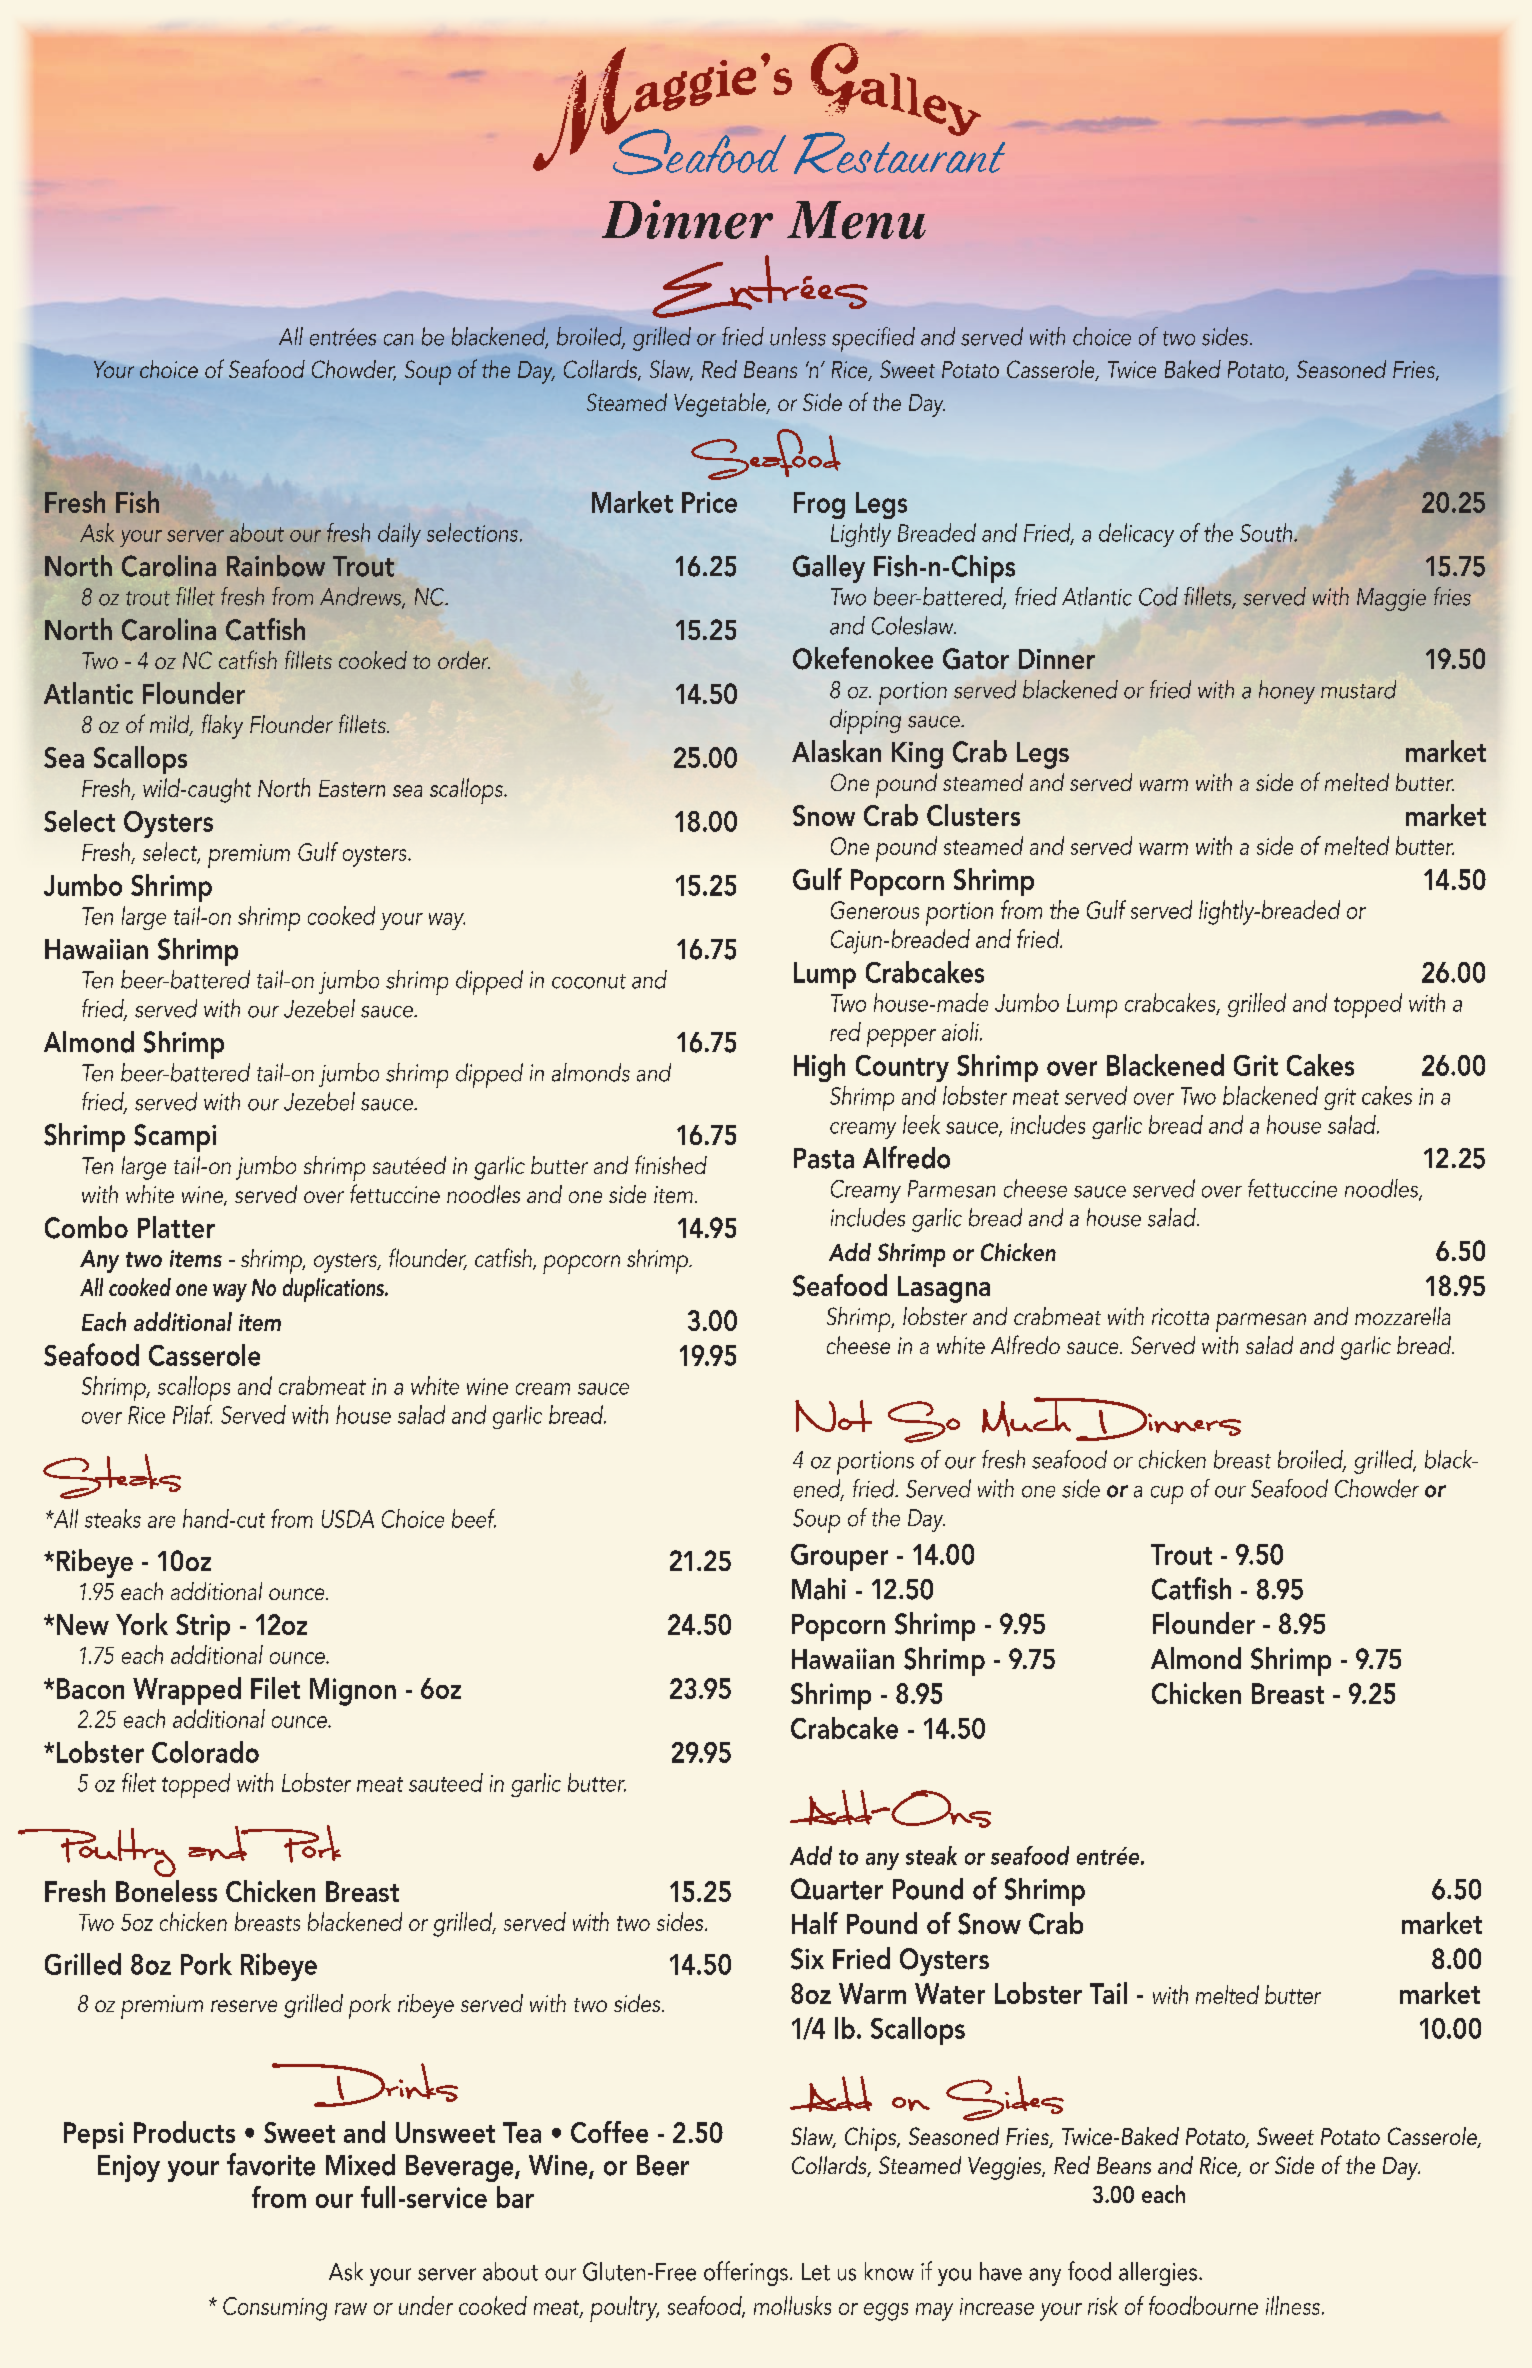 This screenshot has width=1532, height=2368. I want to click on Grouper, so click(839, 1557).
